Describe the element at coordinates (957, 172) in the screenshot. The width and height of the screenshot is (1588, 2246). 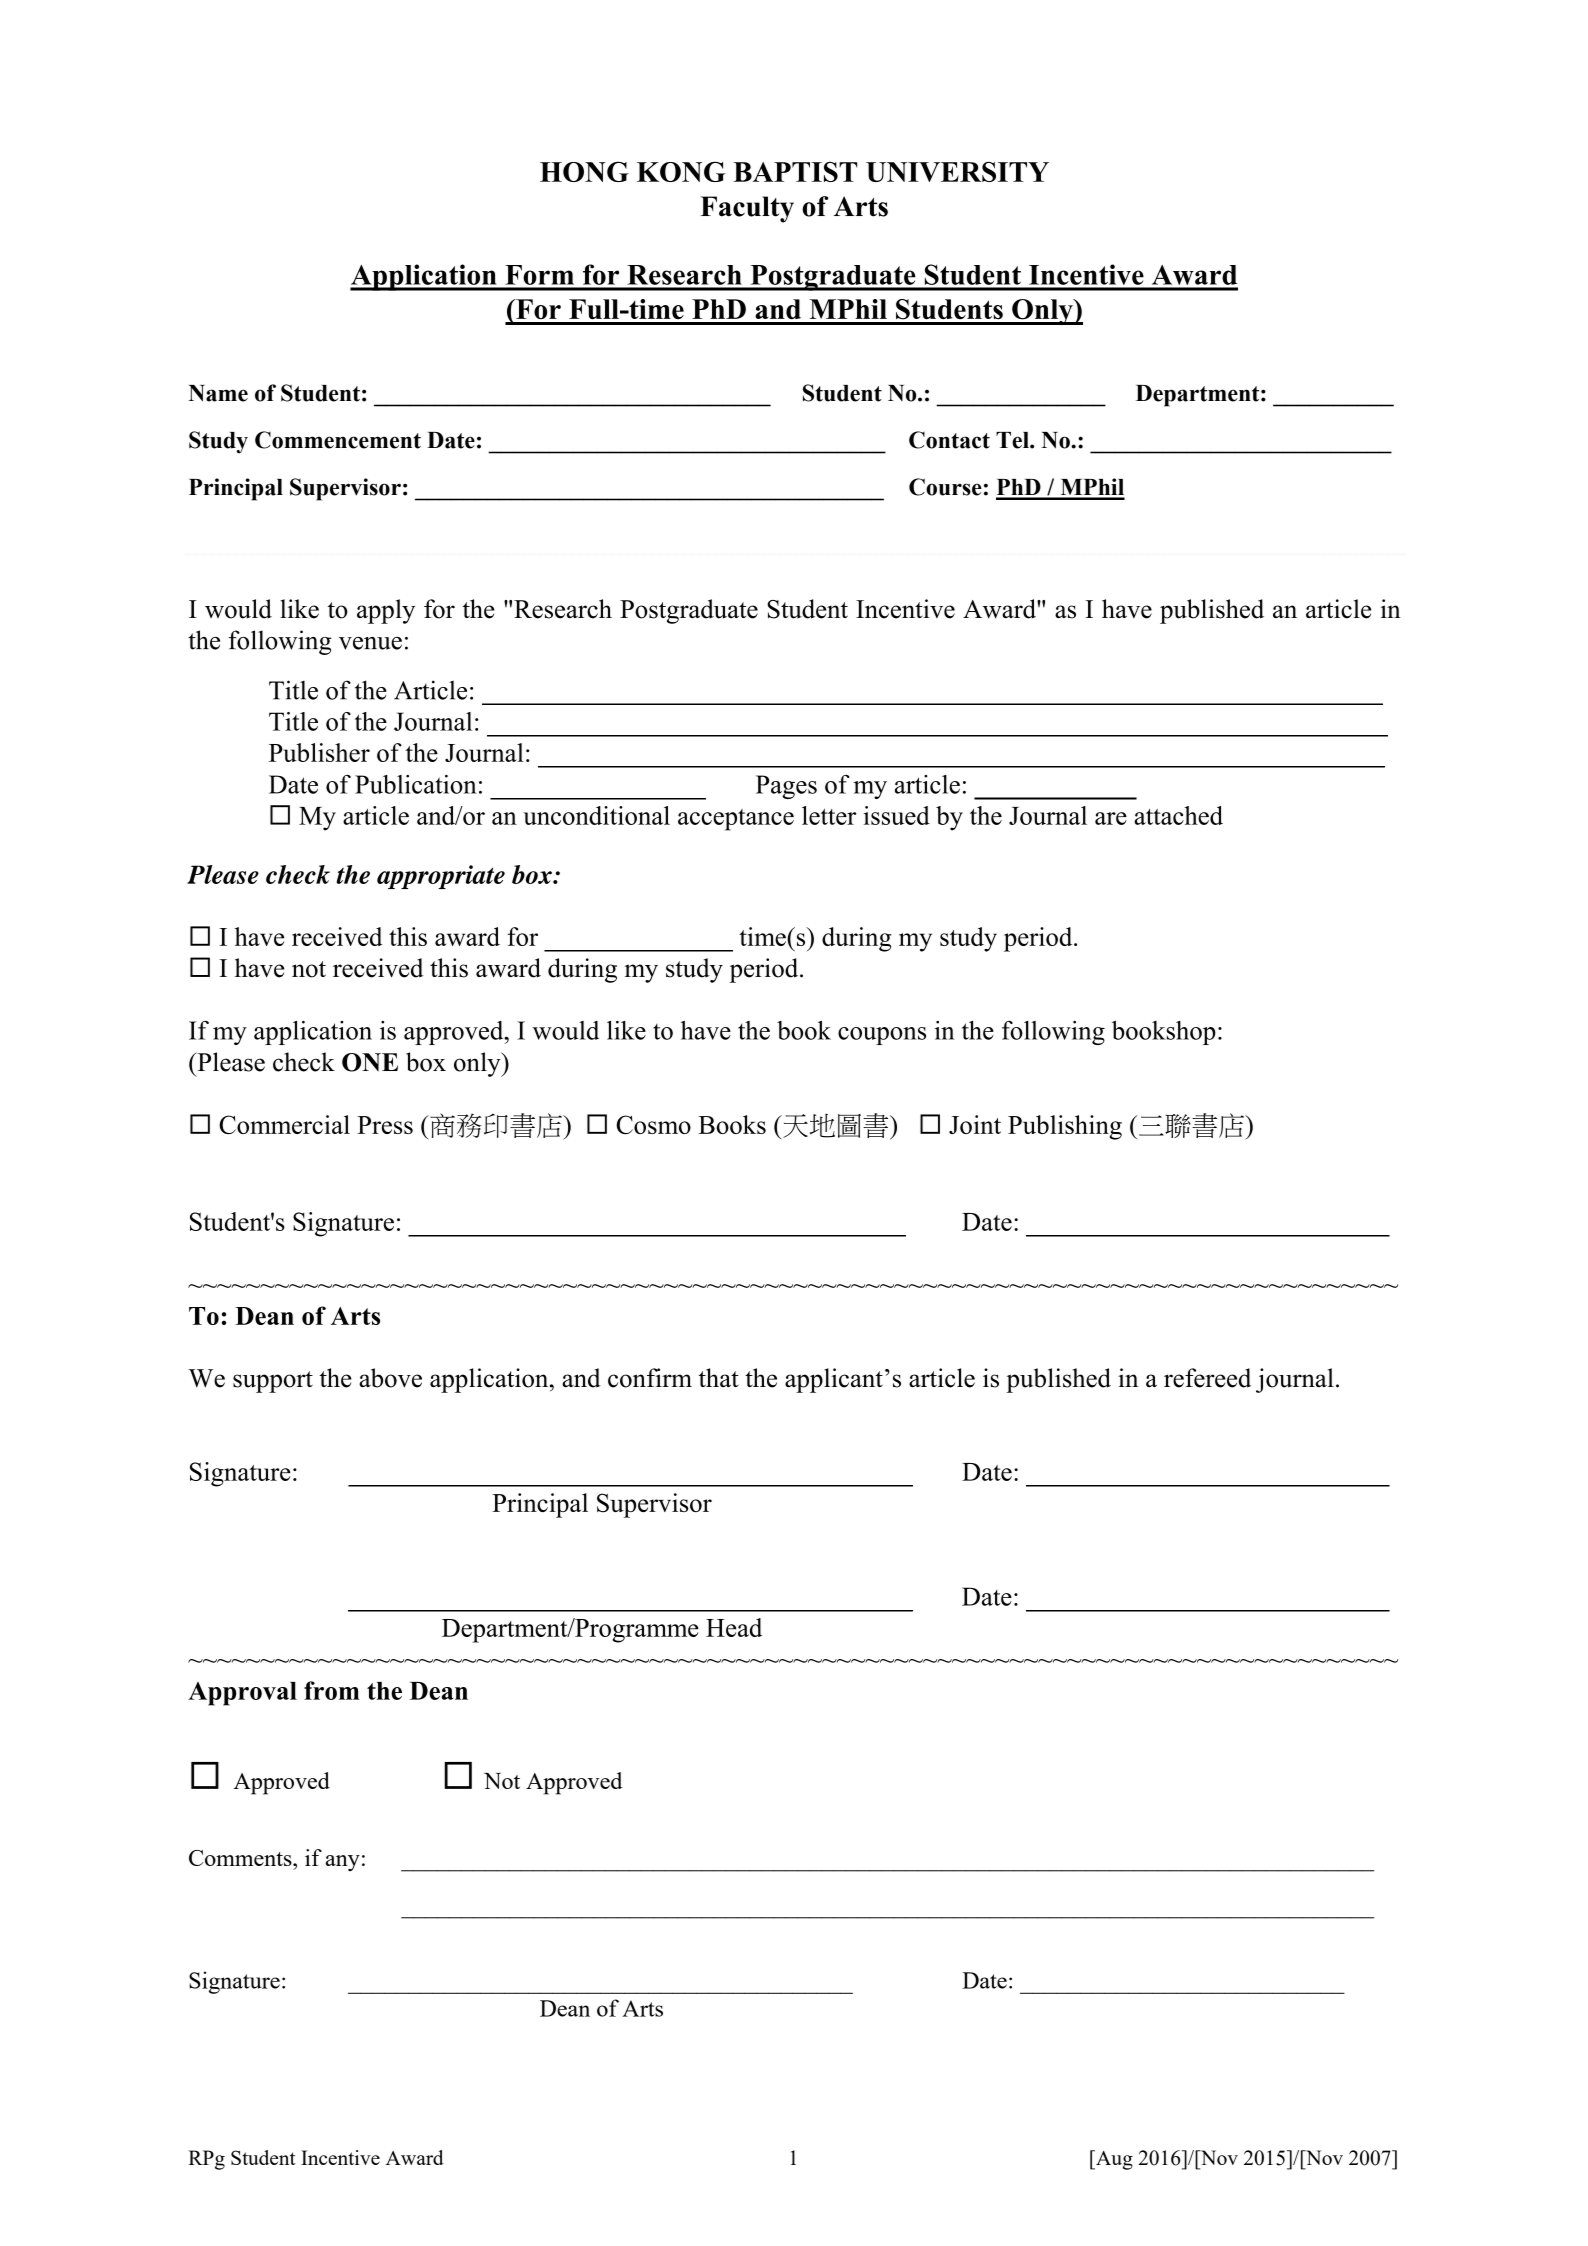
I see `UNIVERSITY` at that location.
